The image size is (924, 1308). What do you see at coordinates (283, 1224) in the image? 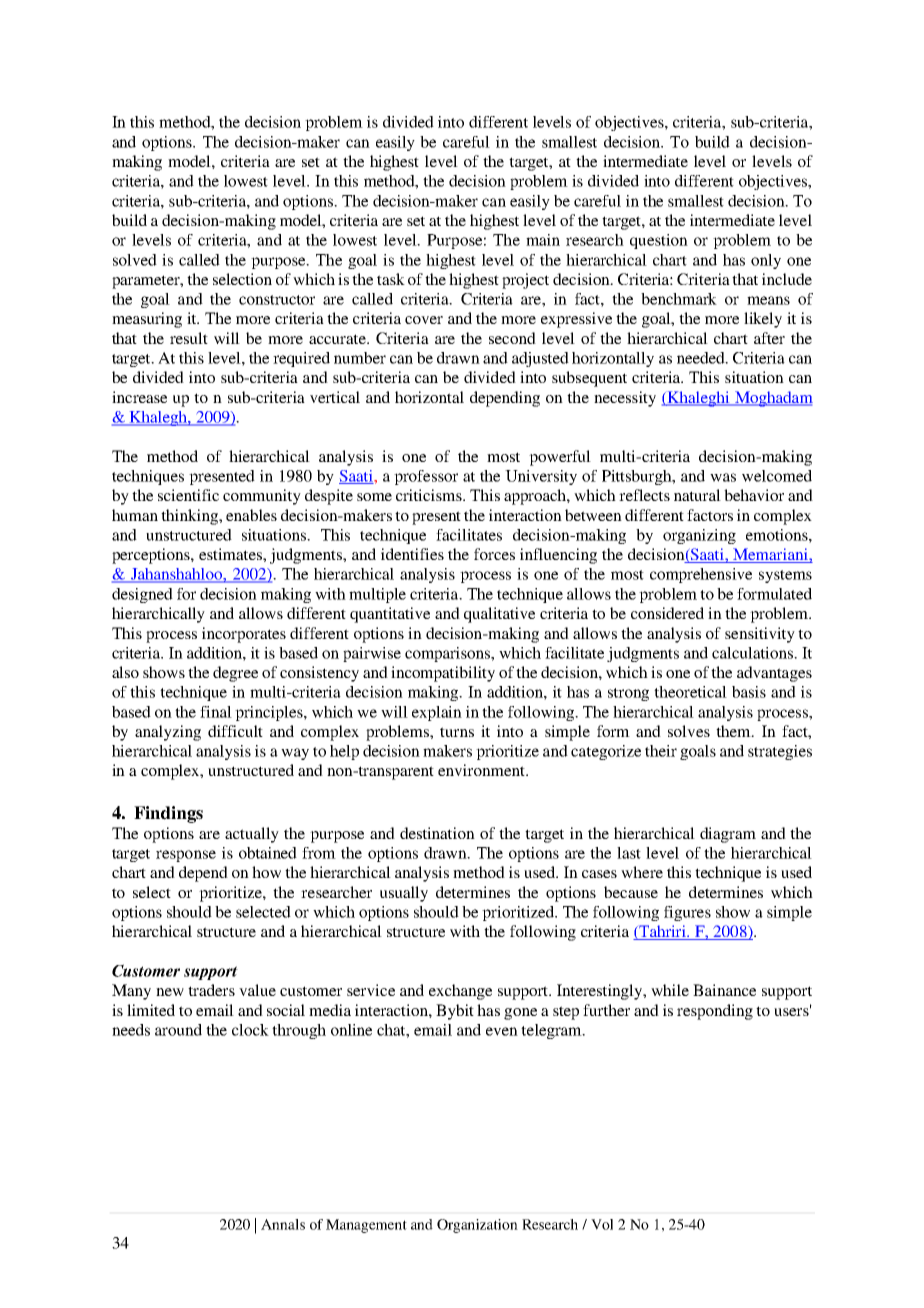
I see `Annals` at bounding box center [283, 1224].
